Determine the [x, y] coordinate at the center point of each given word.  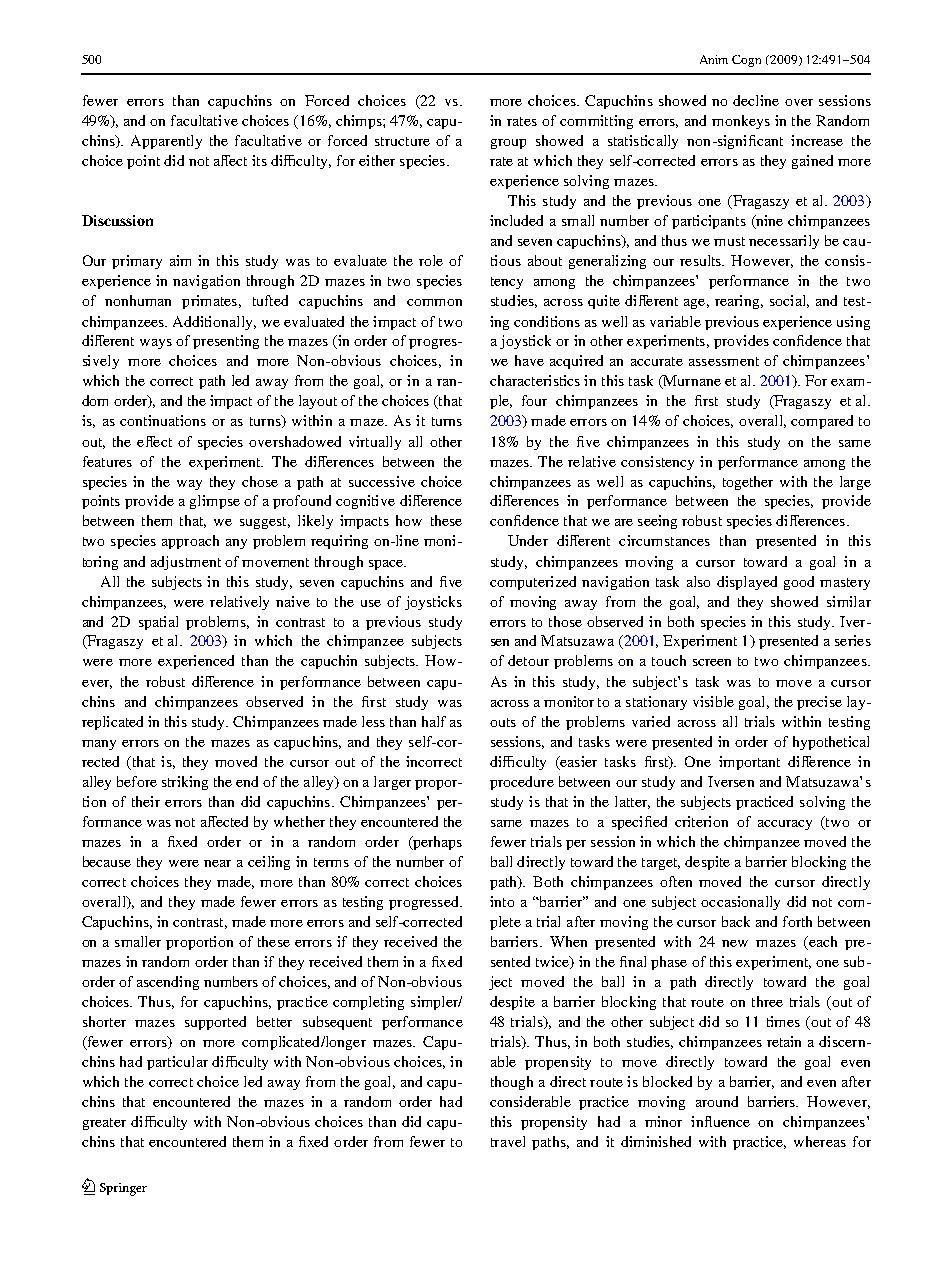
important [749, 763]
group [508, 144]
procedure [522, 783]
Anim [714, 59]
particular [177, 1063]
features [107, 461]
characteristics [535, 380]
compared [822, 422]
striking [185, 783]
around [717, 1101]
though [512, 1083]
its [259, 160]
